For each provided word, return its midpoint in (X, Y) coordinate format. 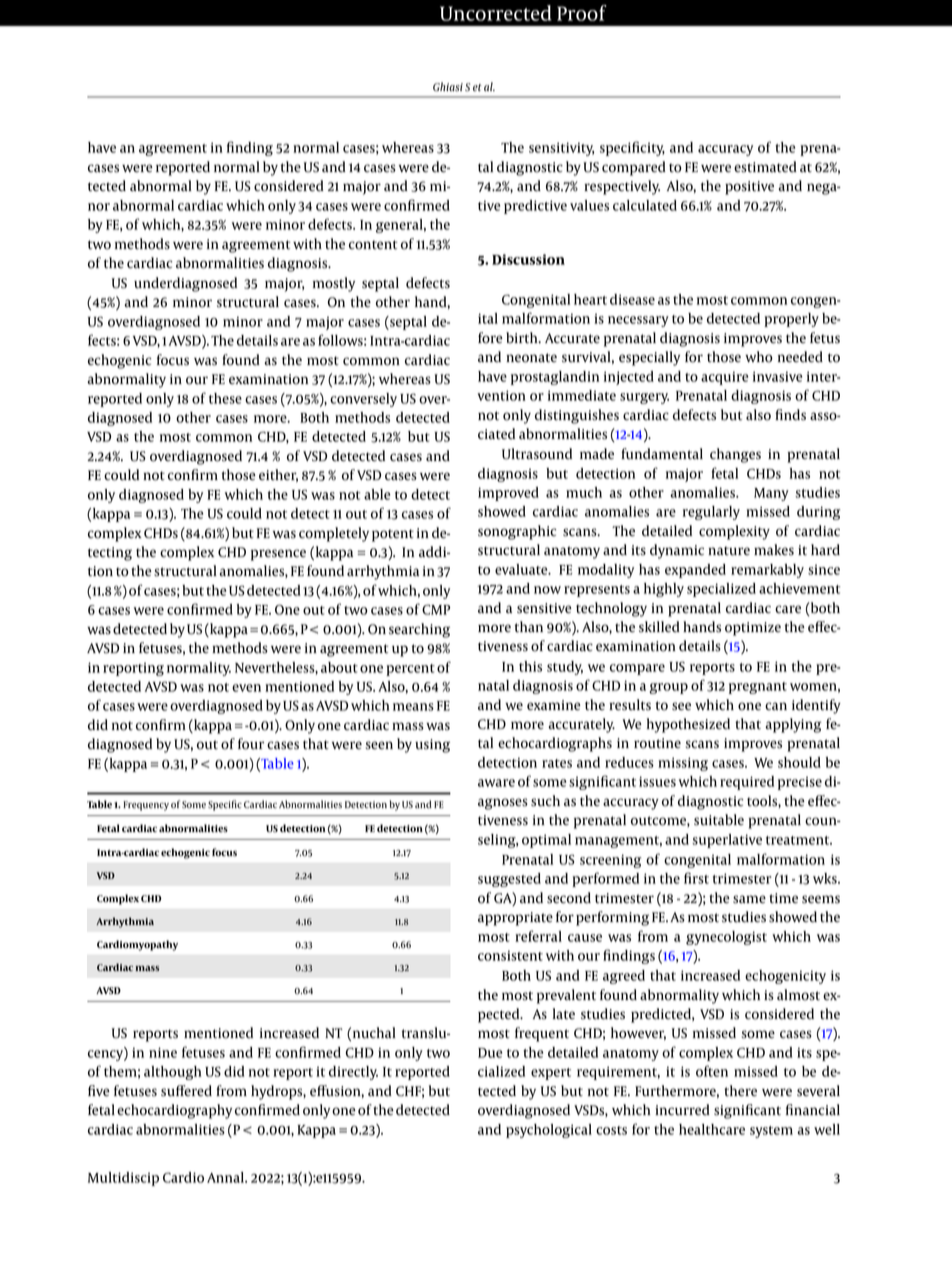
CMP (436, 609)
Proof (582, 13)
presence (278, 555)
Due (490, 1053)
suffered (186, 1091)
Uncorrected (496, 13)
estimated (765, 167)
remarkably (767, 571)
